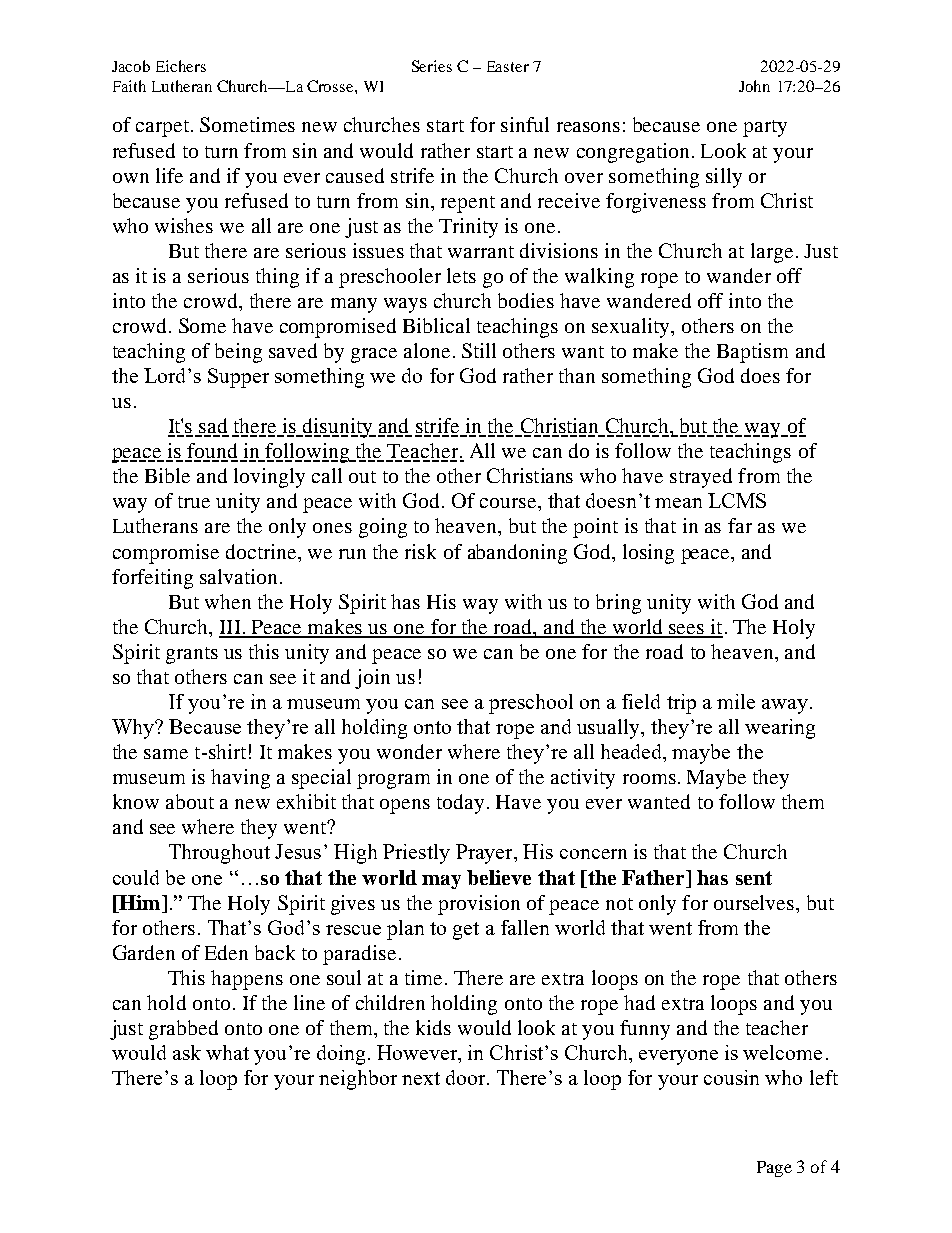 The image size is (952, 1233). What do you see at coordinates (129, 86) in the screenshot?
I see `Faith` at bounding box center [129, 86].
